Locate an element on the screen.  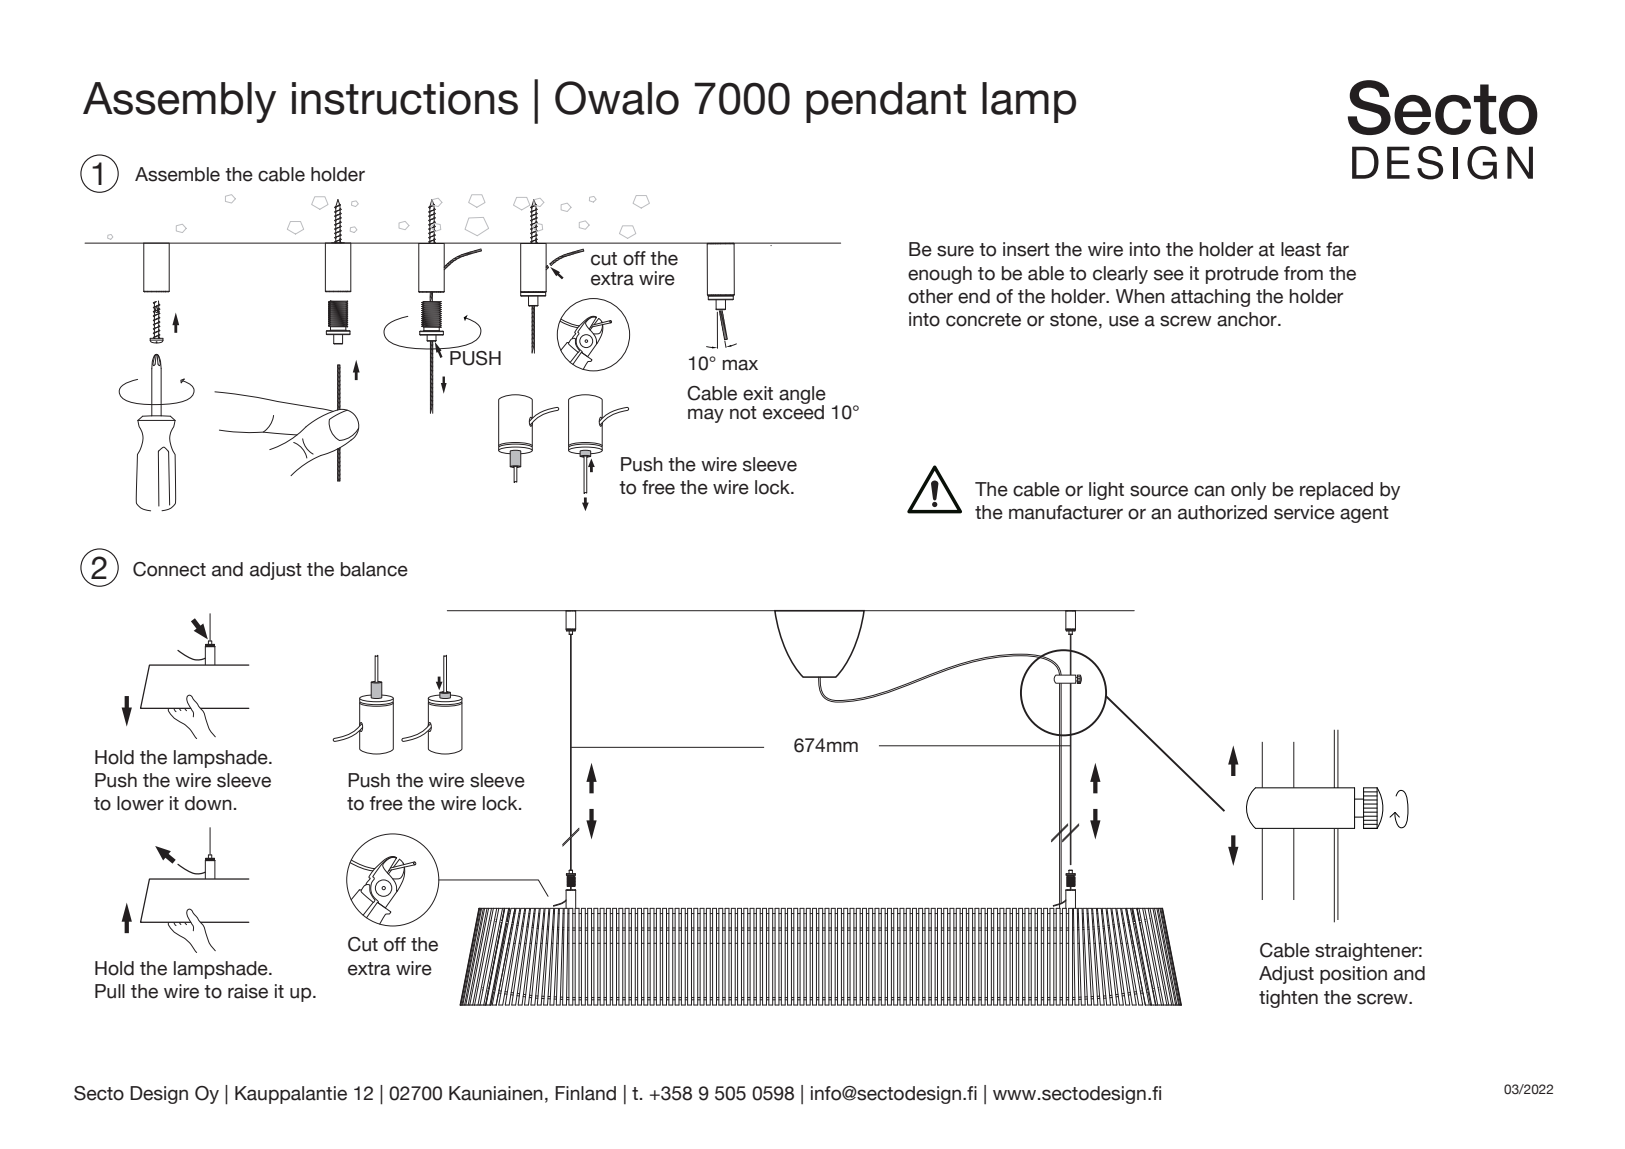
pendant is located at coordinates (886, 102).
